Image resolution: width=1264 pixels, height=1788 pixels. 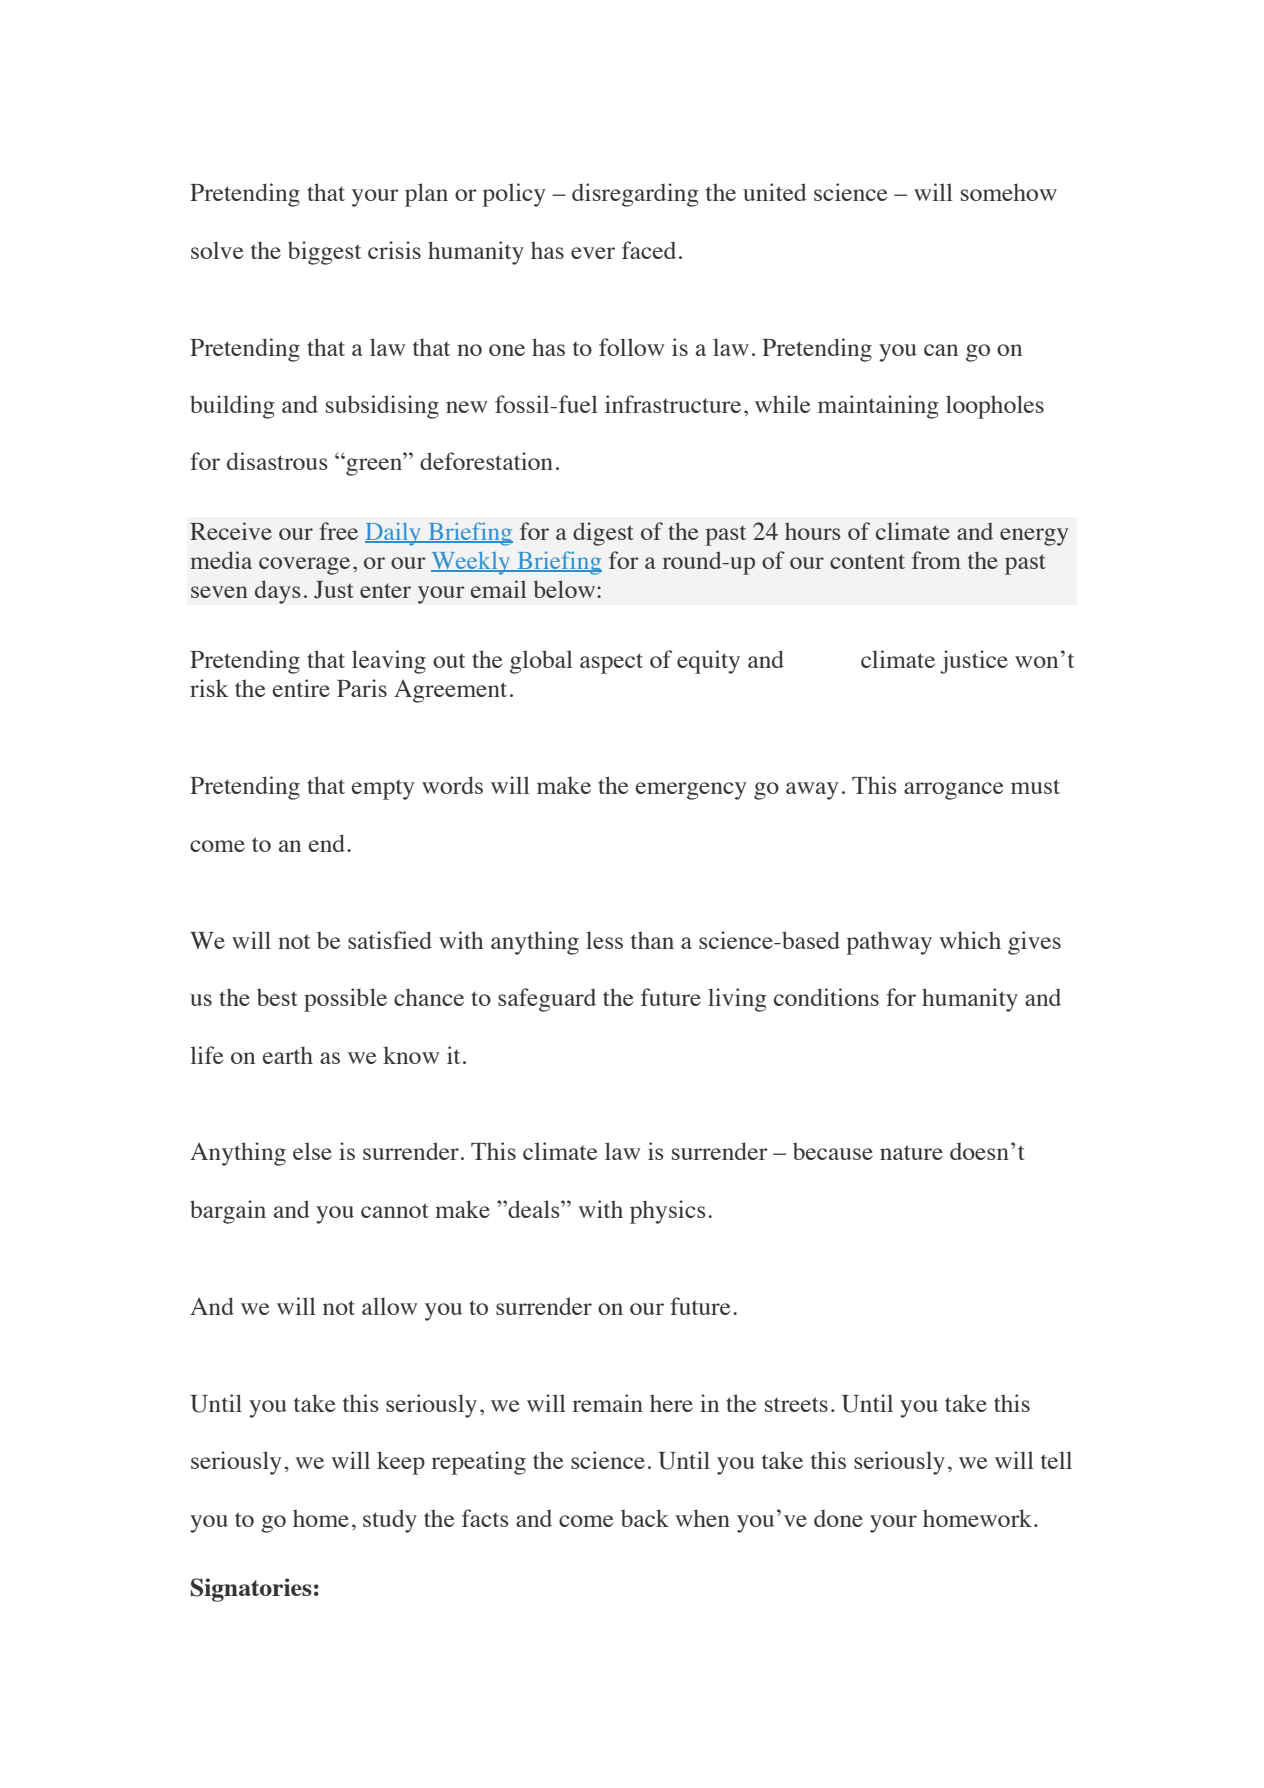 I want to click on which, so click(x=970, y=940).
